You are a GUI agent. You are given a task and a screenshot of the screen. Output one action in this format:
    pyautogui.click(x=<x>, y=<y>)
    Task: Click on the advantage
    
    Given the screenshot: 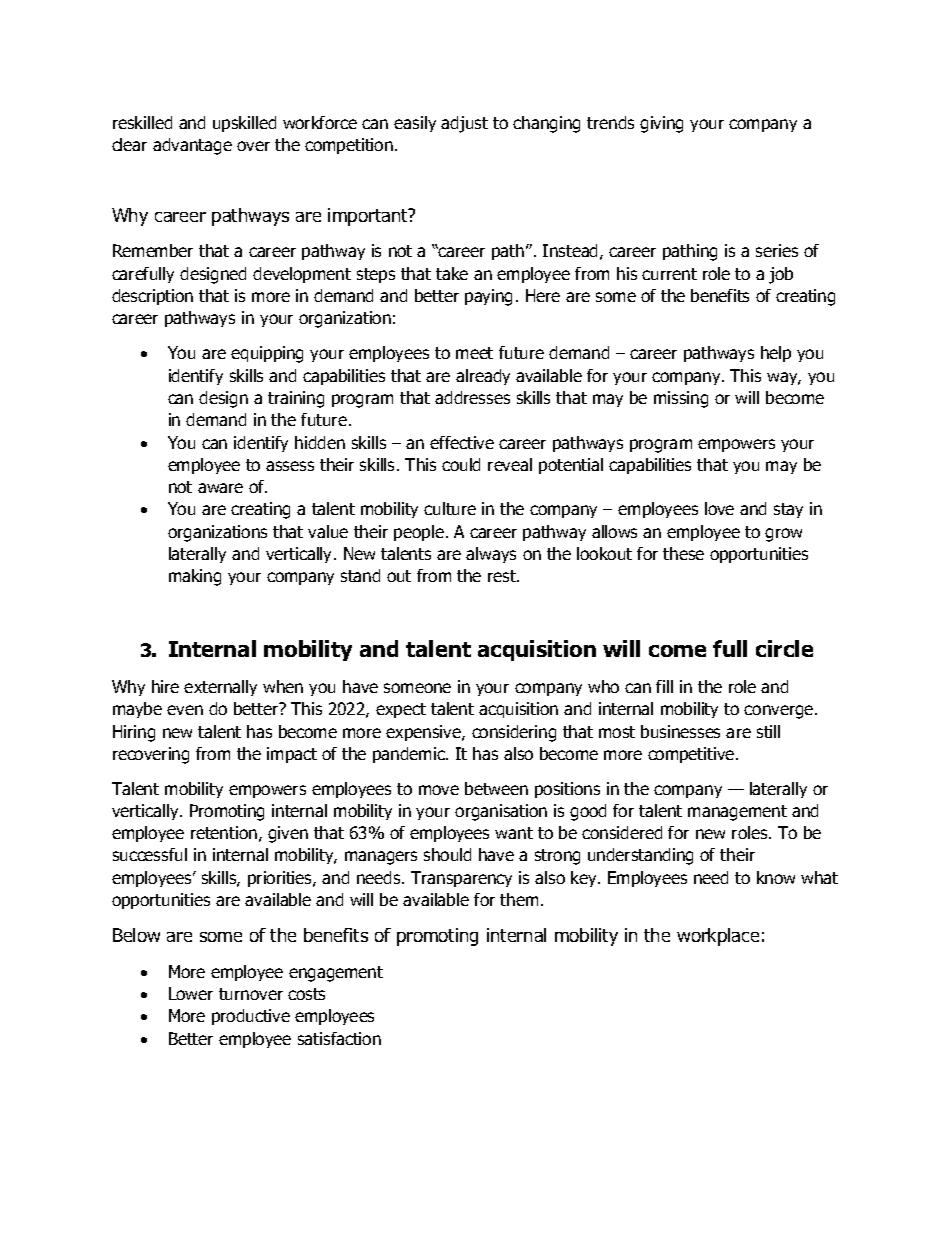 What is the action you would take?
    pyautogui.click(x=192, y=146)
